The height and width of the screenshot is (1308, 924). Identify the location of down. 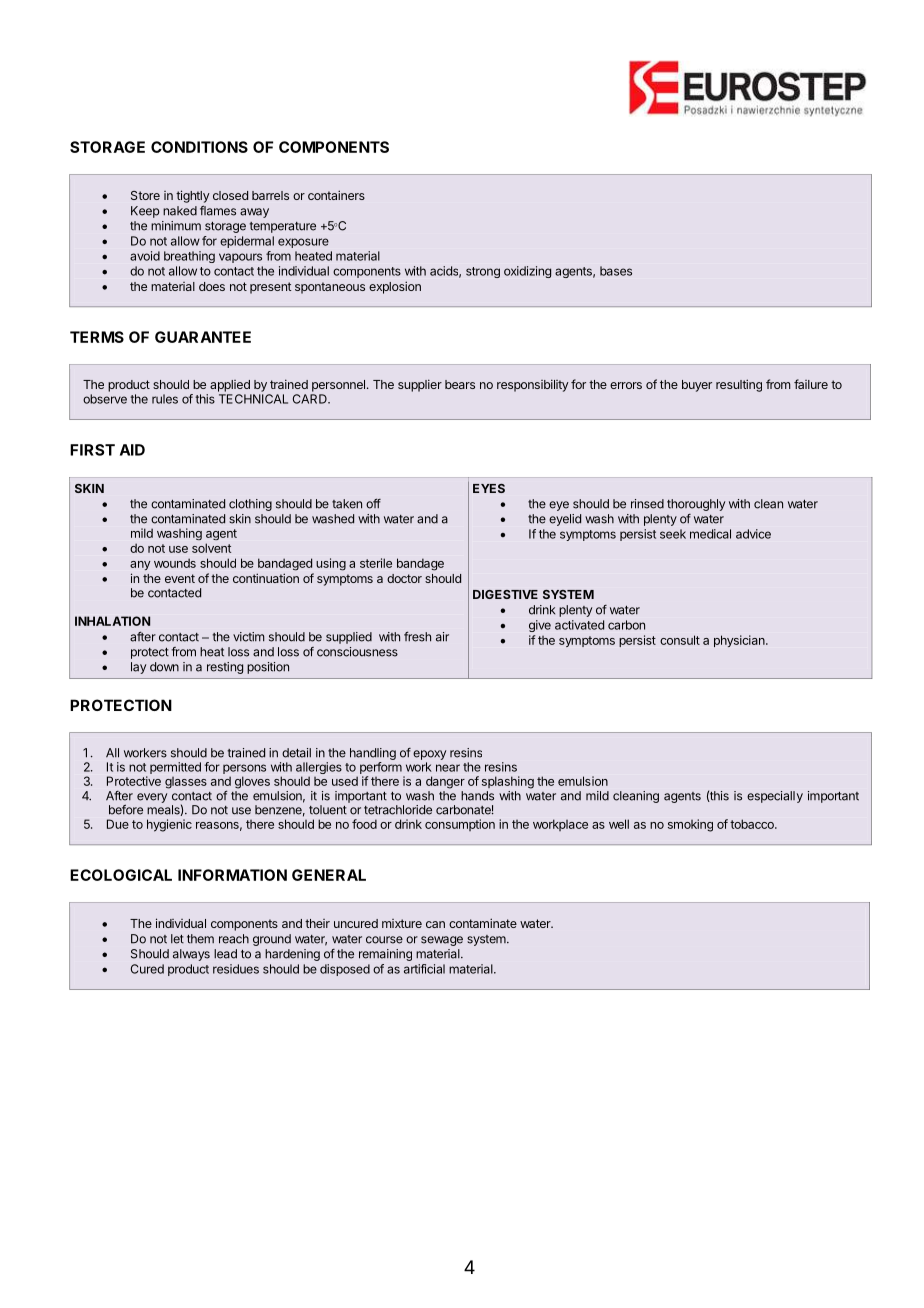
(164, 667).
